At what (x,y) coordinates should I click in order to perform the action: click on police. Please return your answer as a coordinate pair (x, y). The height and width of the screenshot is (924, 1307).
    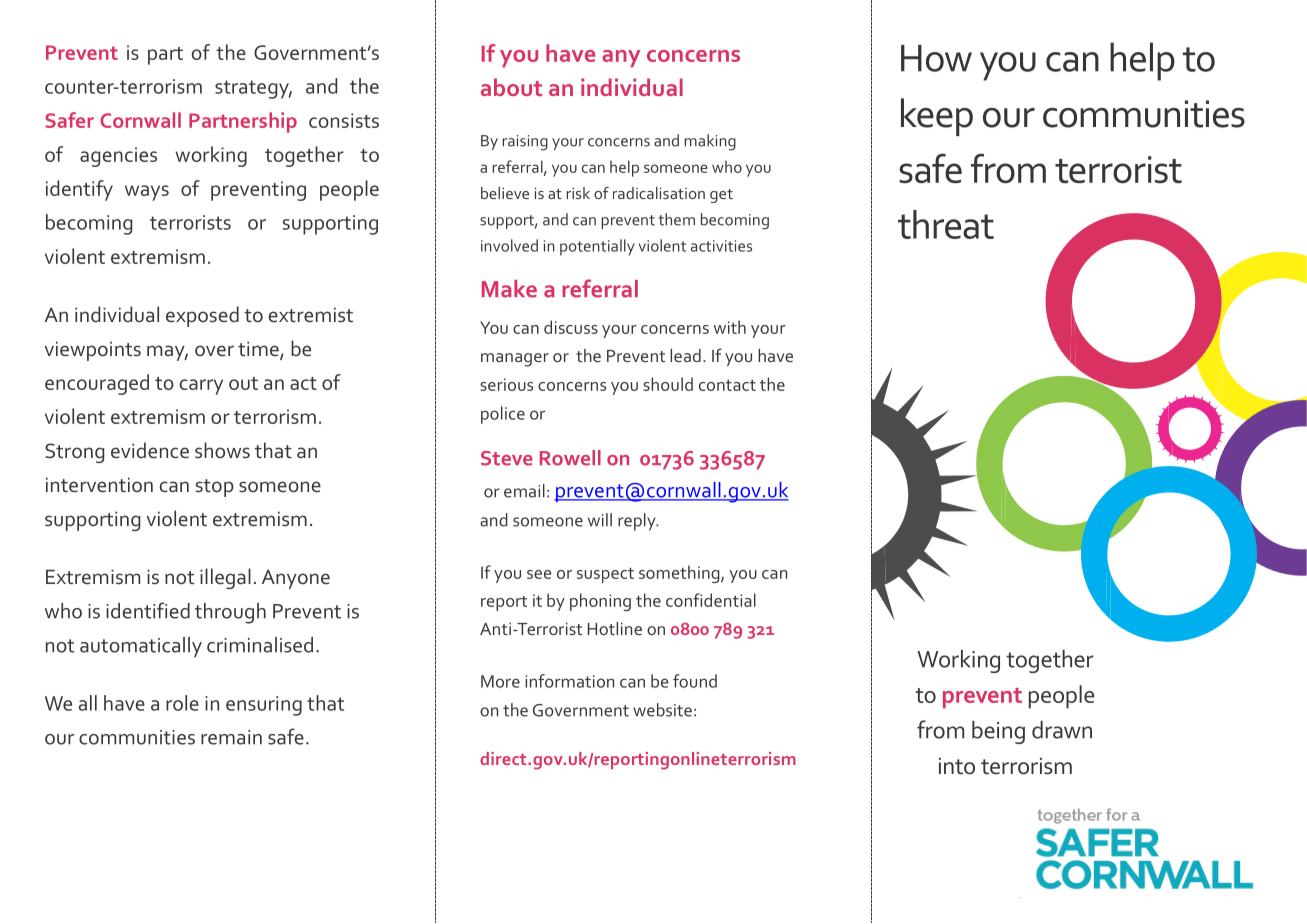
    Looking at the image, I should click on (503, 415).
